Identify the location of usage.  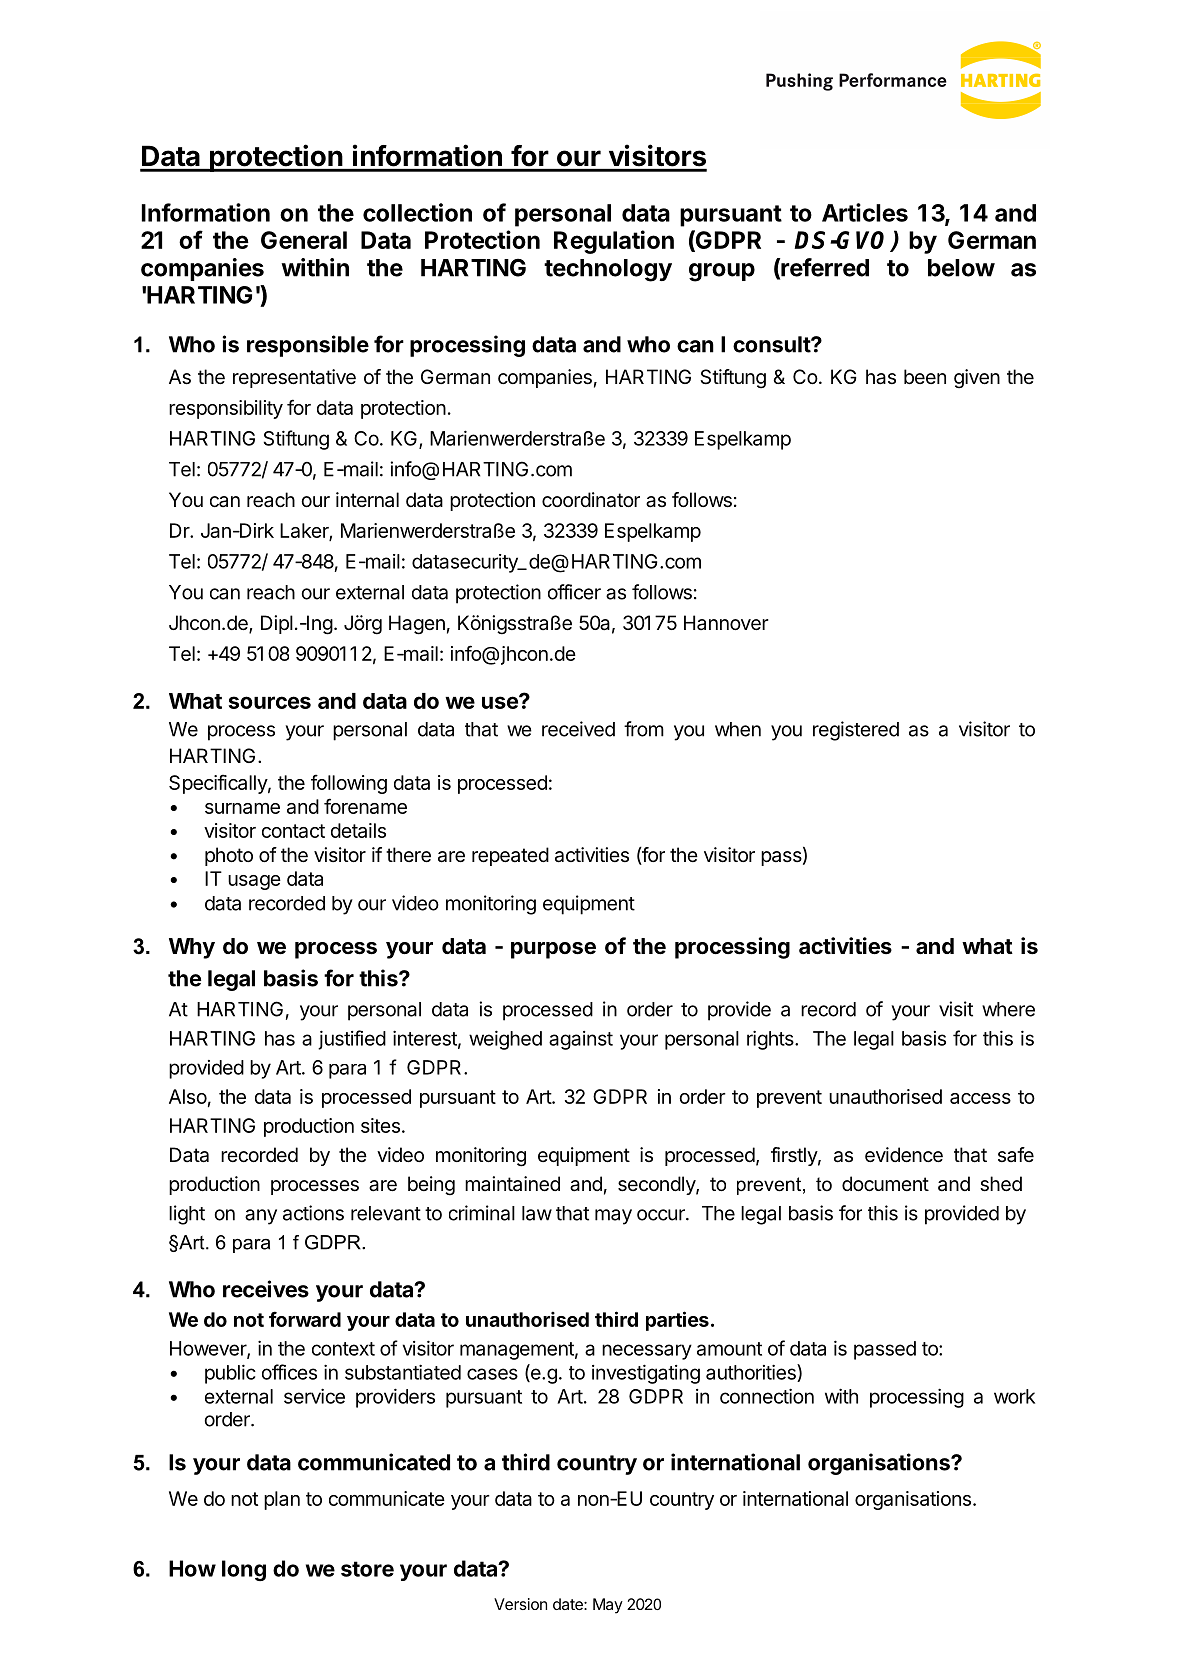
(254, 882).
